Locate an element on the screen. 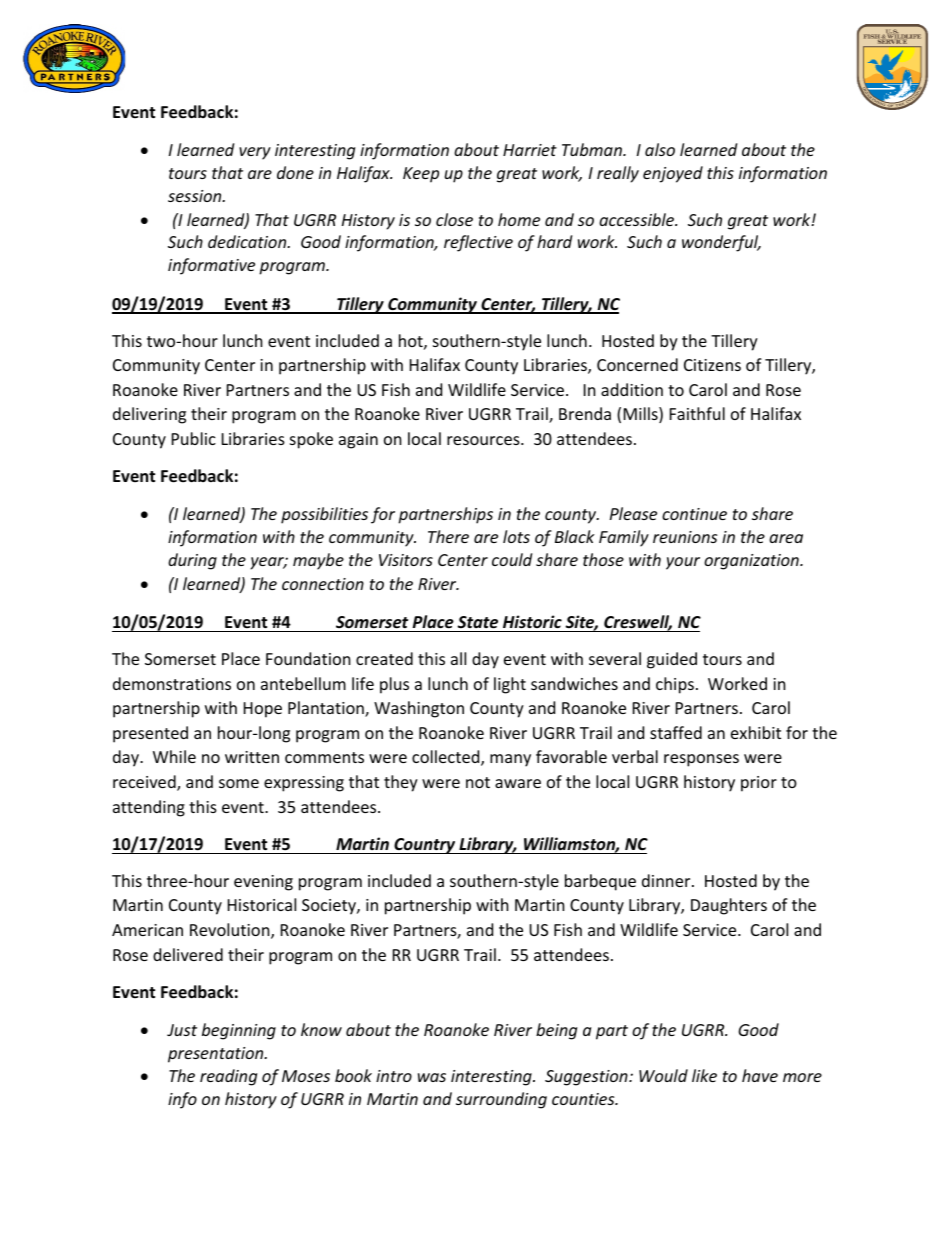 Image resolution: width=952 pixels, height=1233 pixels. like is located at coordinates (704, 1075).
